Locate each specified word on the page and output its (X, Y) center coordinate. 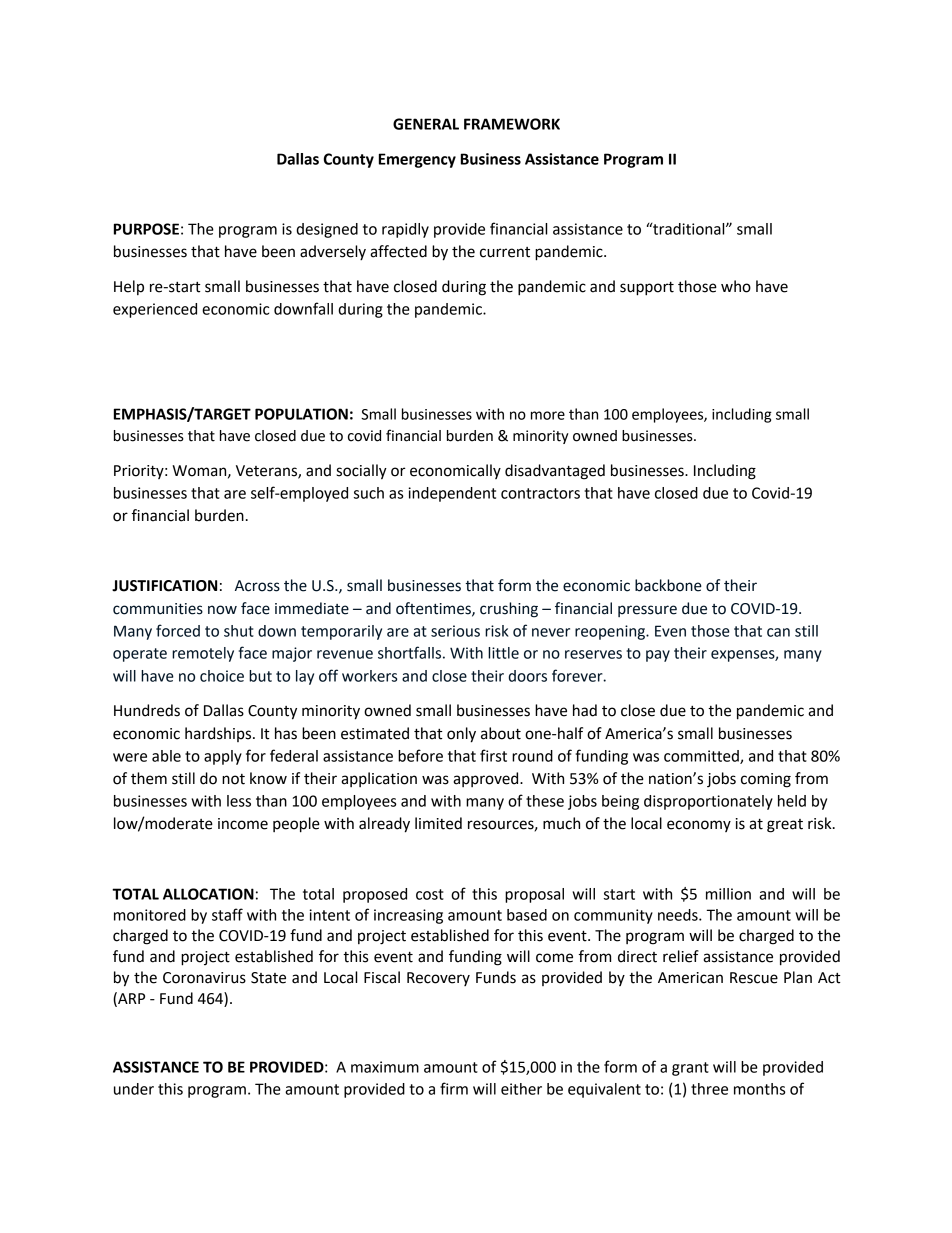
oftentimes (434, 609)
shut (239, 631)
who (736, 286)
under (134, 1089)
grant (690, 1069)
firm (454, 1088)
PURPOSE (146, 229)
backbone (668, 585)
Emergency (417, 160)
